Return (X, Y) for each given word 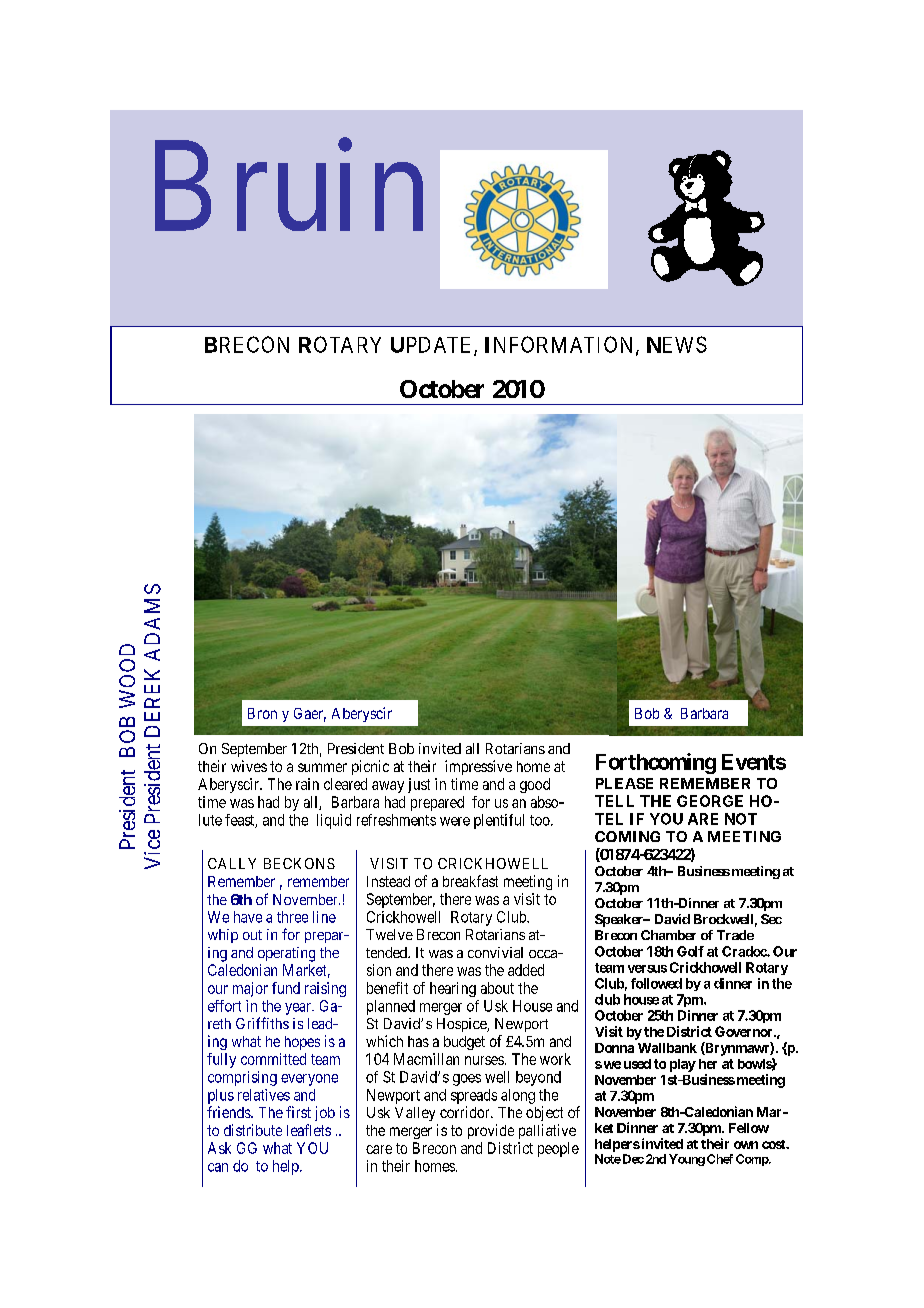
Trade (735, 935)
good (535, 785)
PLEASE (624, 783)
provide (491, 1131)
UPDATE (433, 346)
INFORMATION (561, 345)
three (292, 917)
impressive (478, 767)
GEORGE (710, 801)
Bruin (289, 187)
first (298, 1112)
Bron (262, 713)
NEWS (677, 344)
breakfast (470, 881)
